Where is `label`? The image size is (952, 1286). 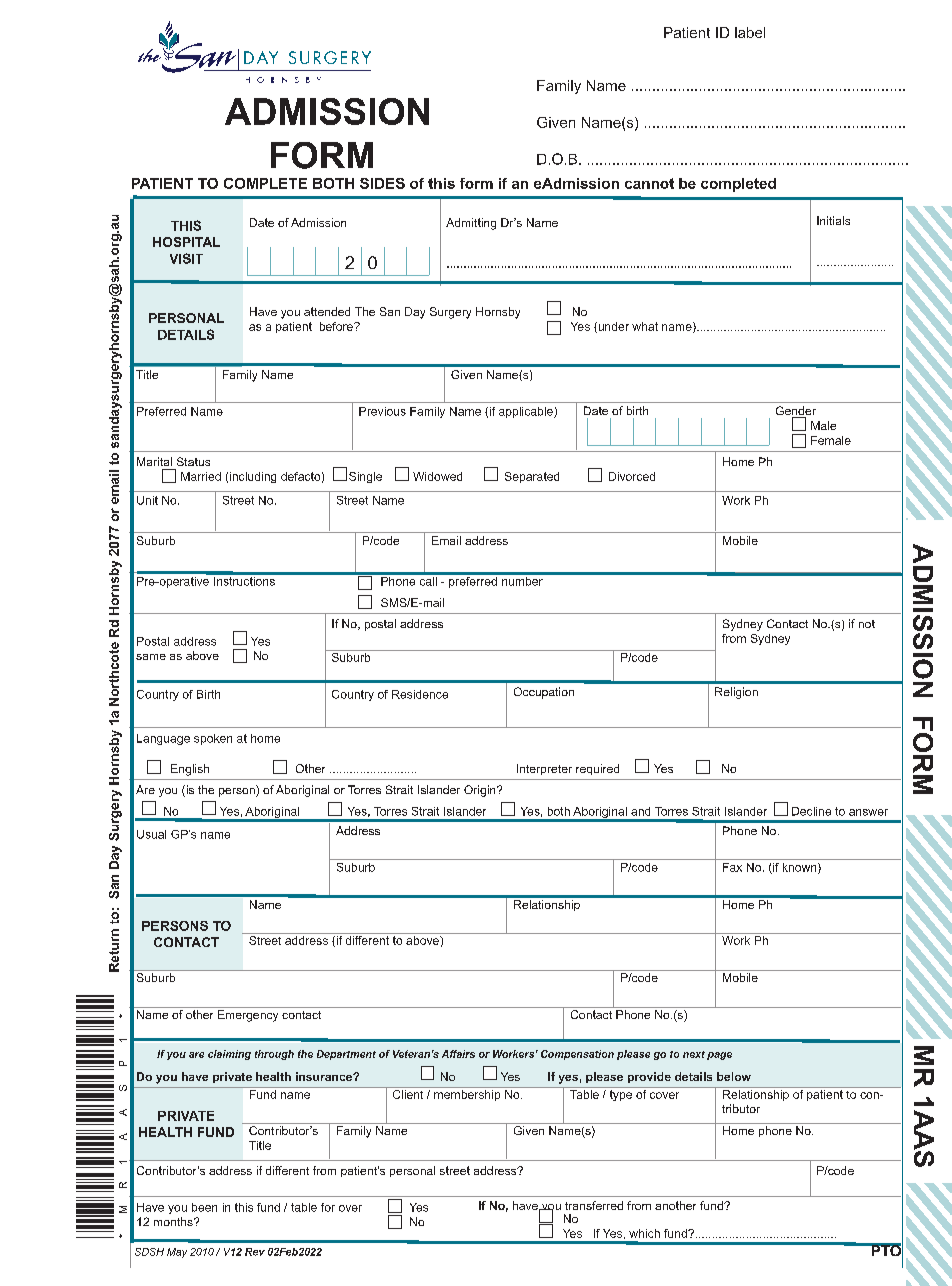
label is located at coordinates (750, 32).
